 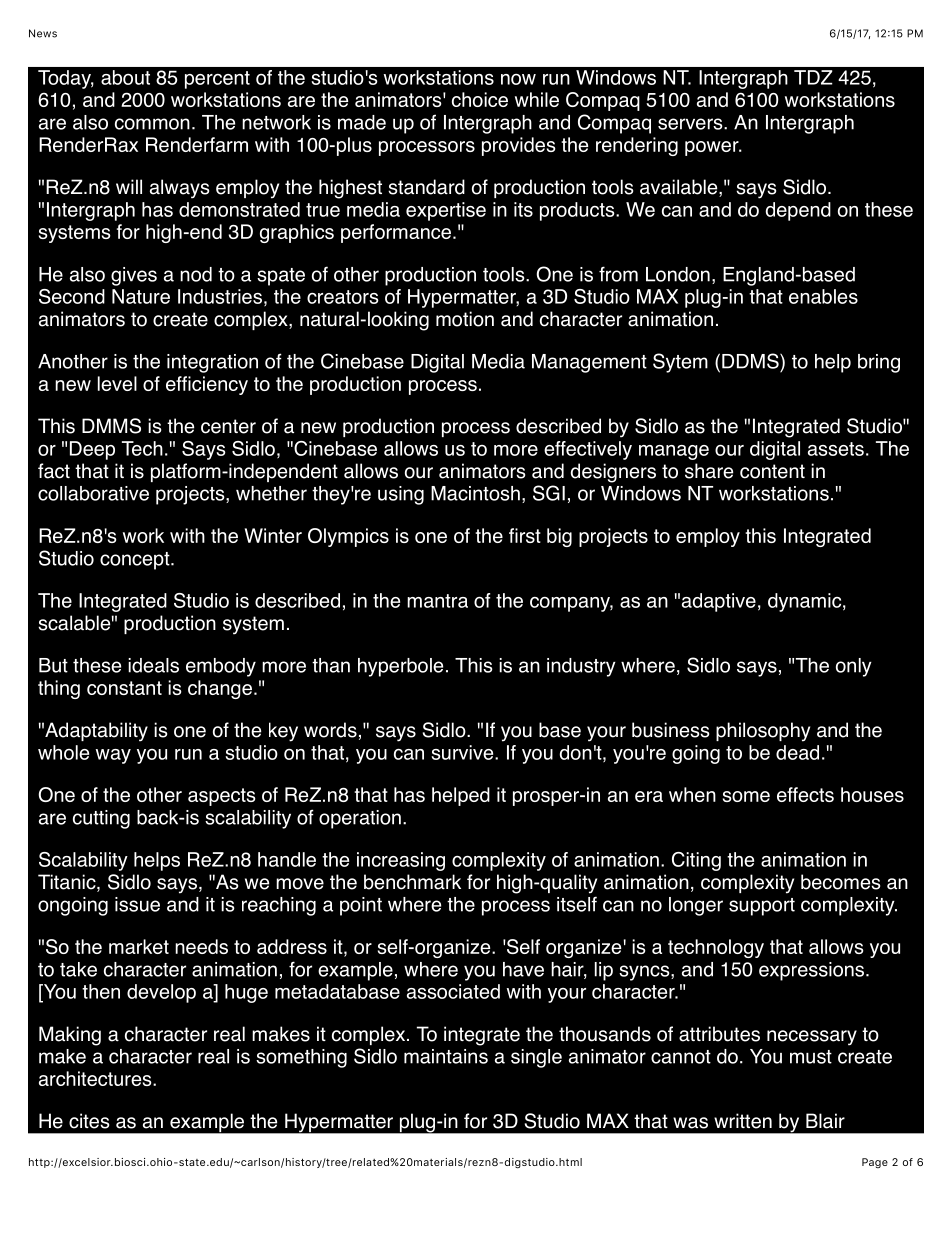 What do you see at coordinates (89, 1121) in the screenshot?
I see `cites` at bounding box center [89, 1121].
